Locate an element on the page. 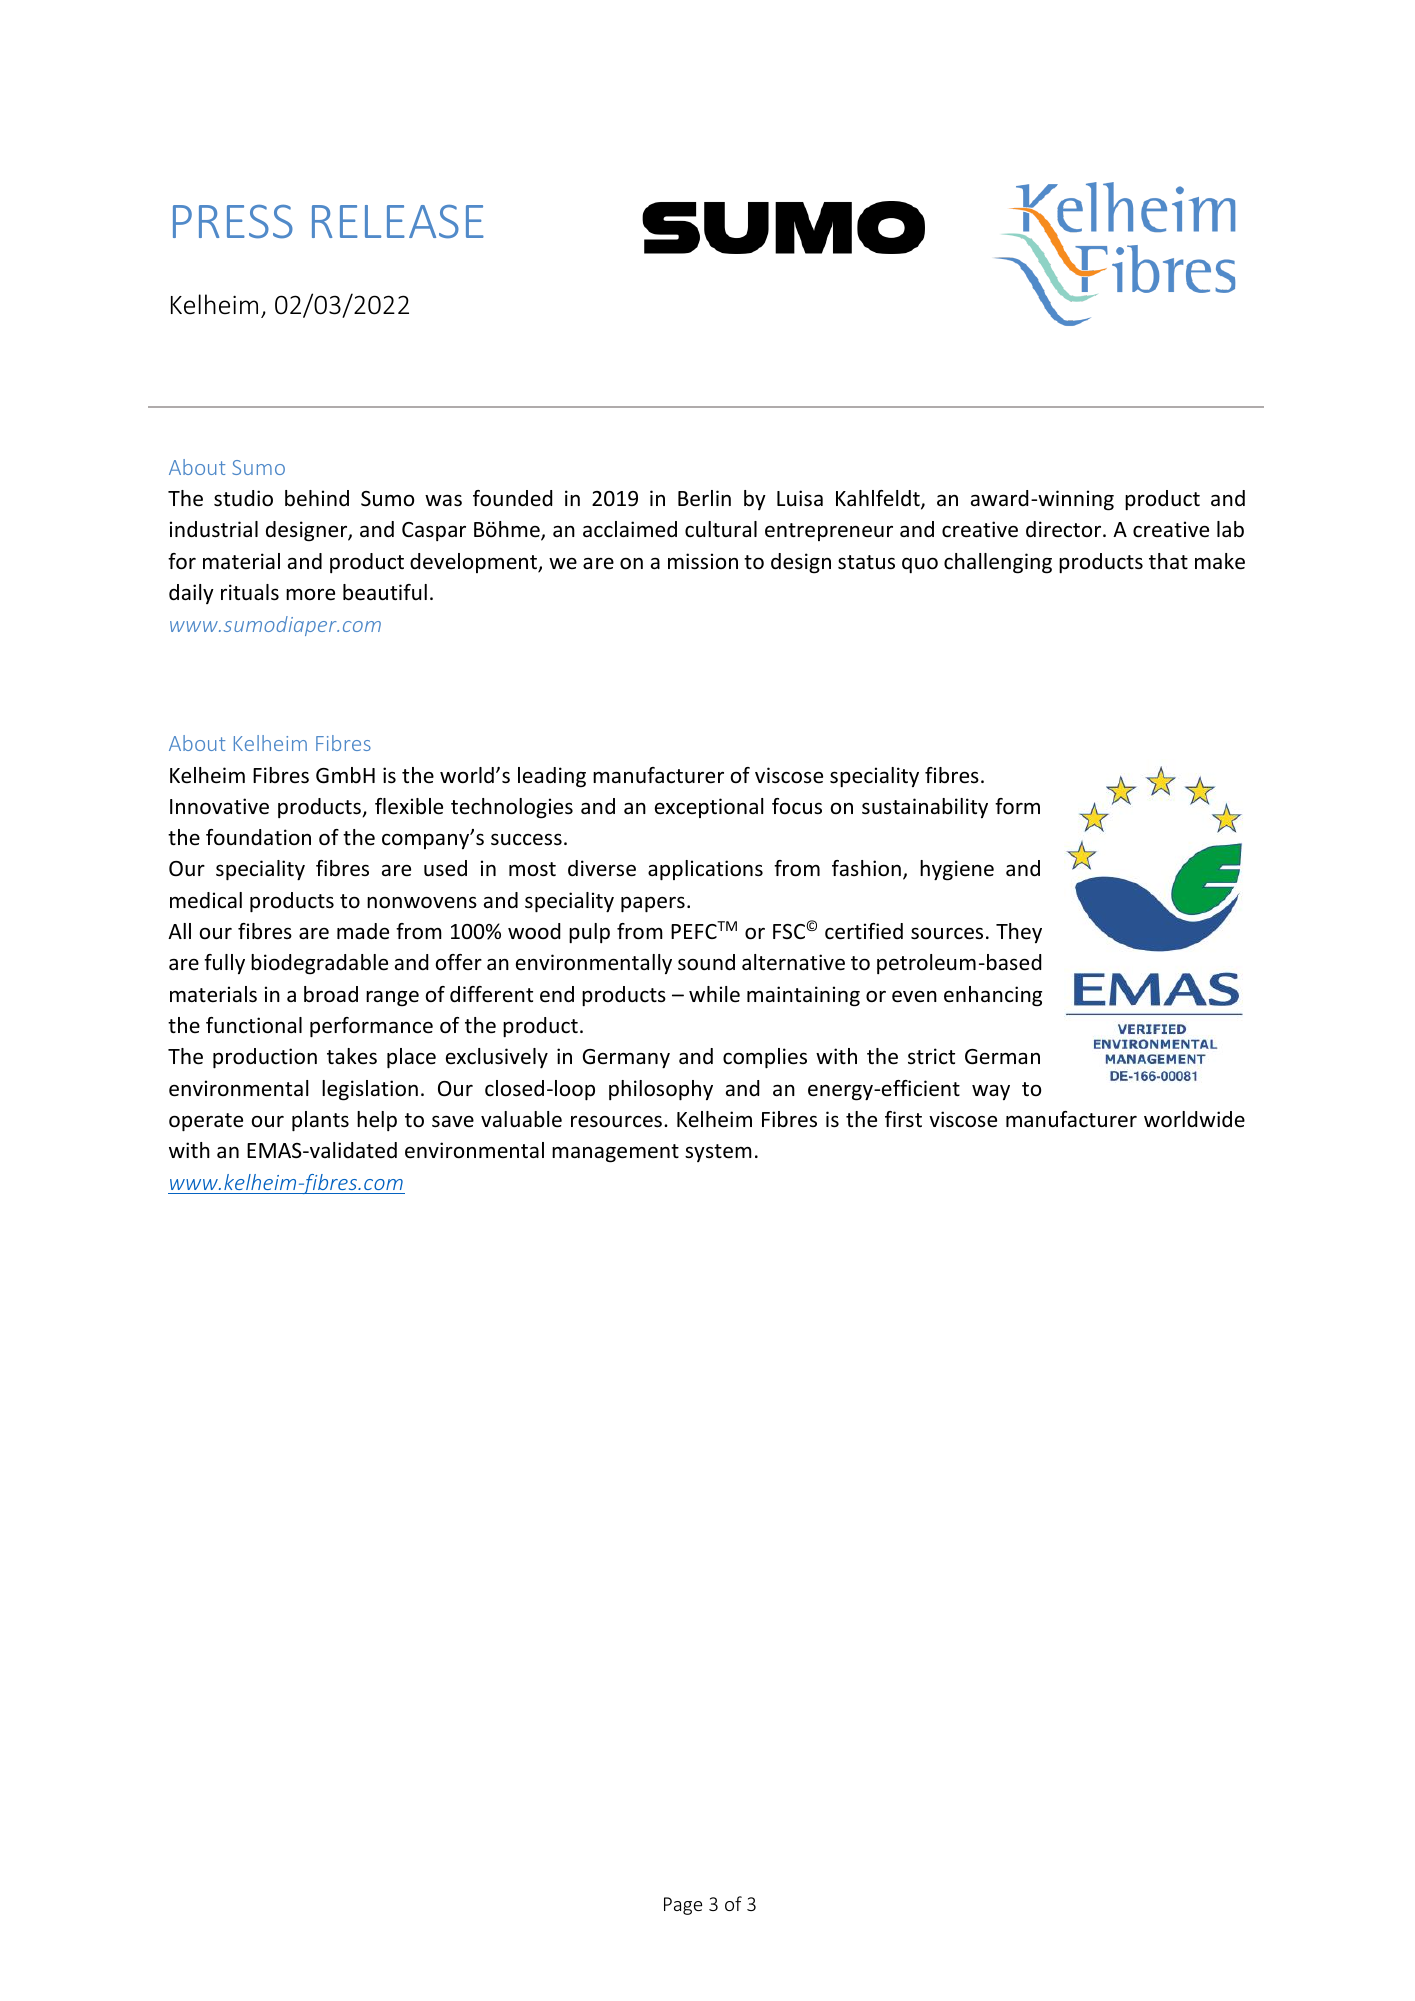 This image has width=1415, height=2001. foundation is located at coordinates (258, 837).
